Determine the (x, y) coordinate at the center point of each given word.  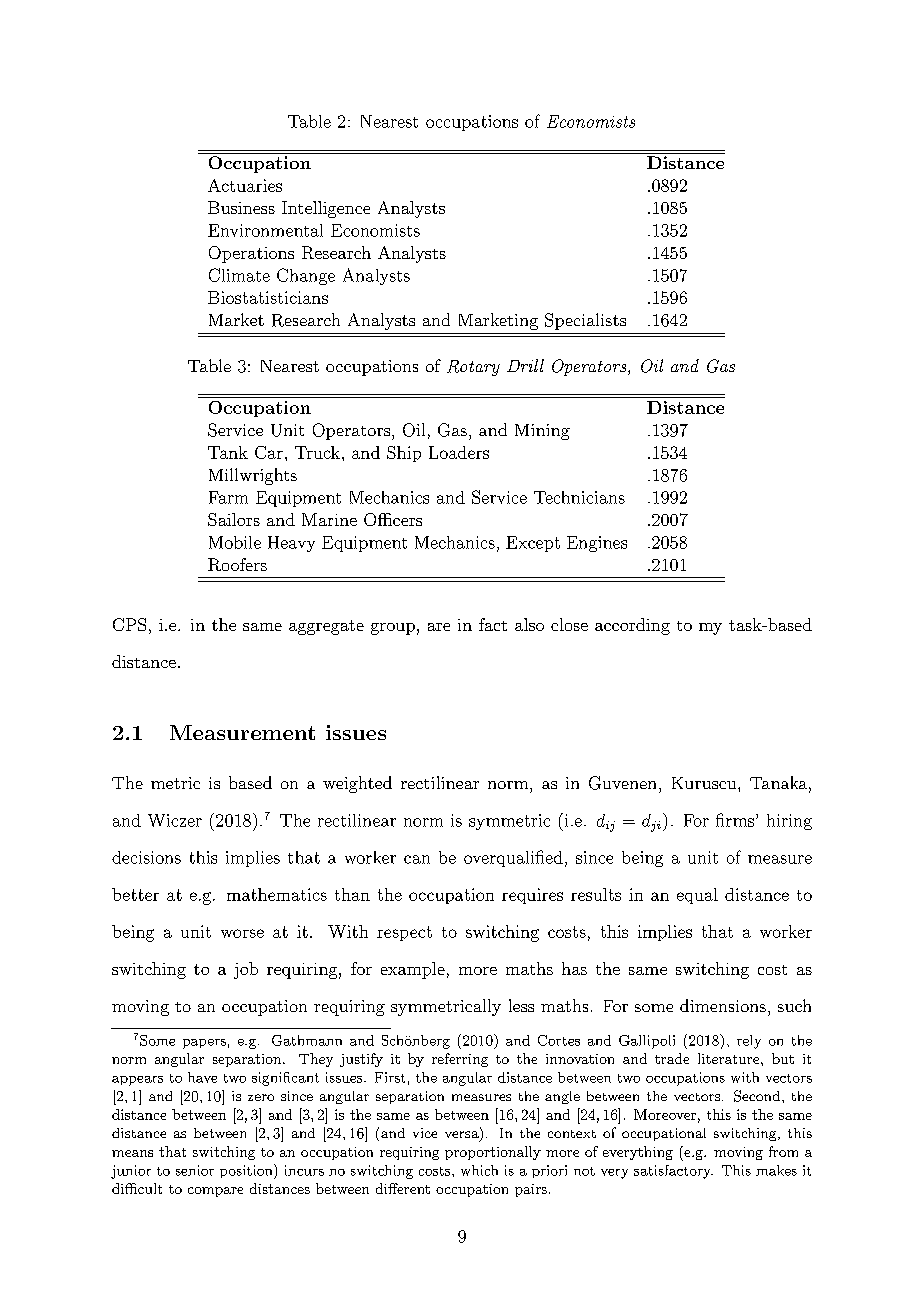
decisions (146, 857)
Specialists (585, 321)
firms (735, 820)
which (479, 1170)
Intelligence (326, 209)
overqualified (513, 858)
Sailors (234, 519)
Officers (393, 519)
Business (241, 207)
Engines (597, 544)
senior (195, 1170)
